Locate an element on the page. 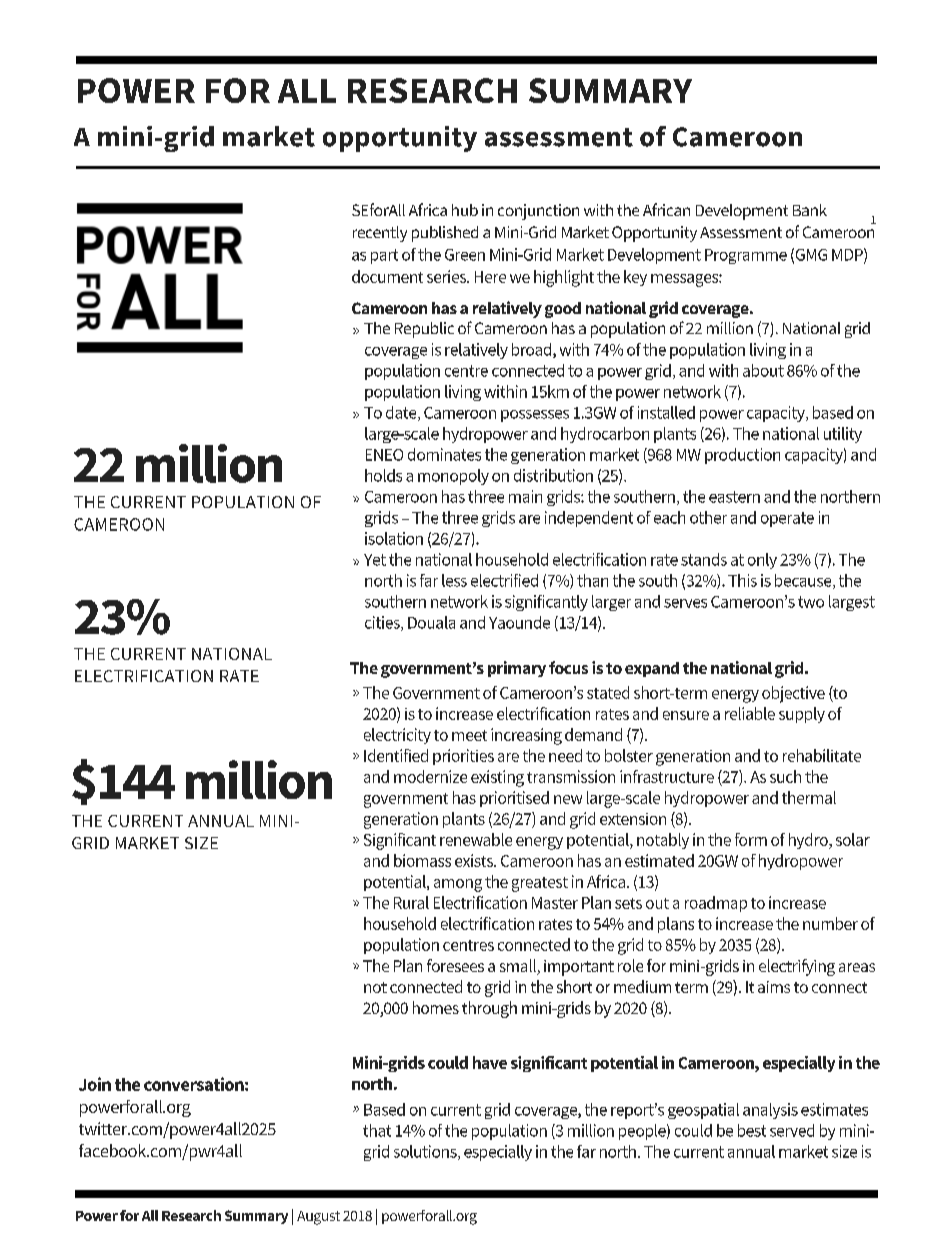 Image resolution: width=952 pixels, height=1233 pixels. electricity is located at coordinates (397, 736).
